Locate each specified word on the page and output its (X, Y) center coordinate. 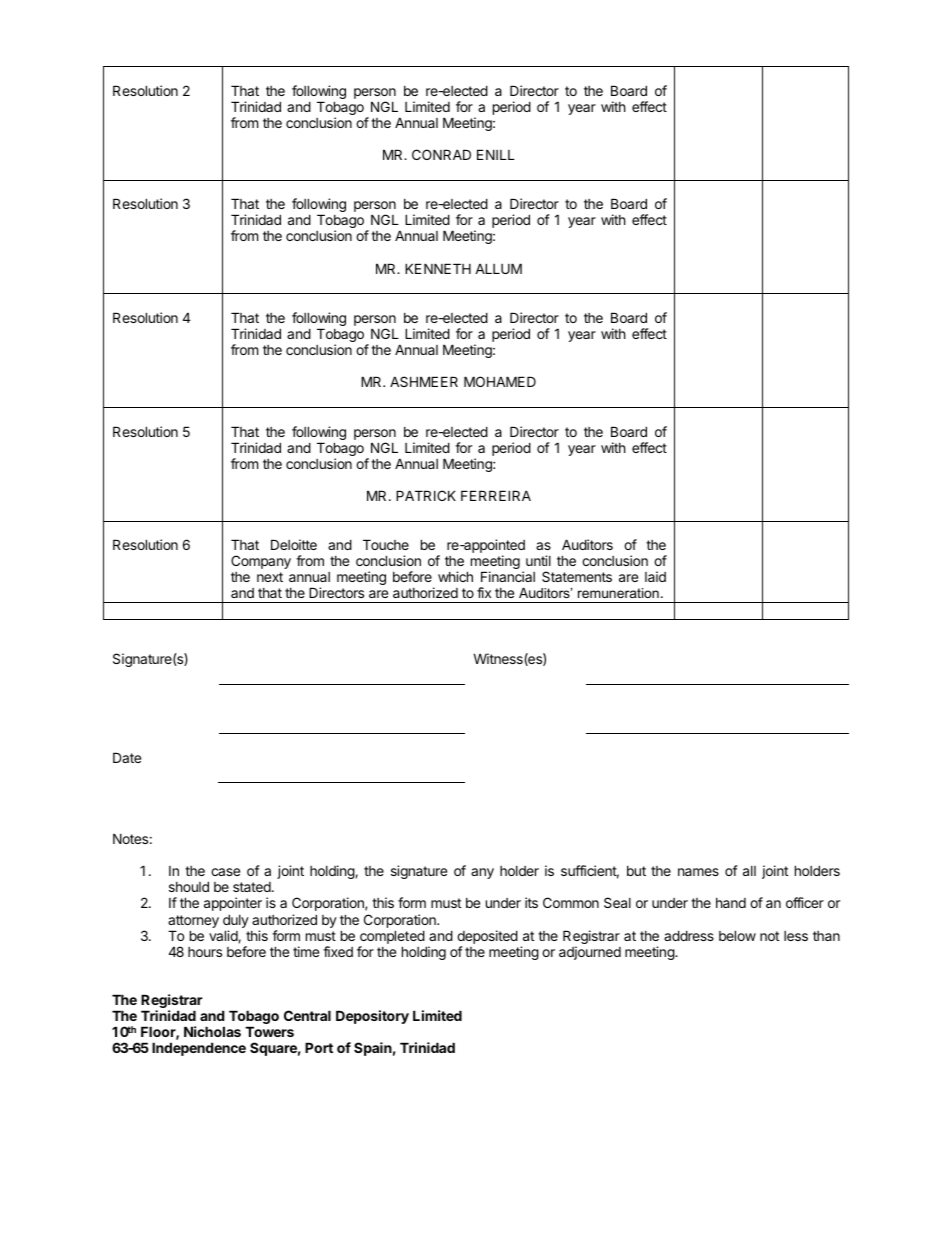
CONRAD (441, 154)
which (455, 576)
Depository (372, 1017)
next (270, 577)
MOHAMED (500, 381)
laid (655, 576)
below (737, 935)
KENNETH (438, 268)
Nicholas (212, 1031)
